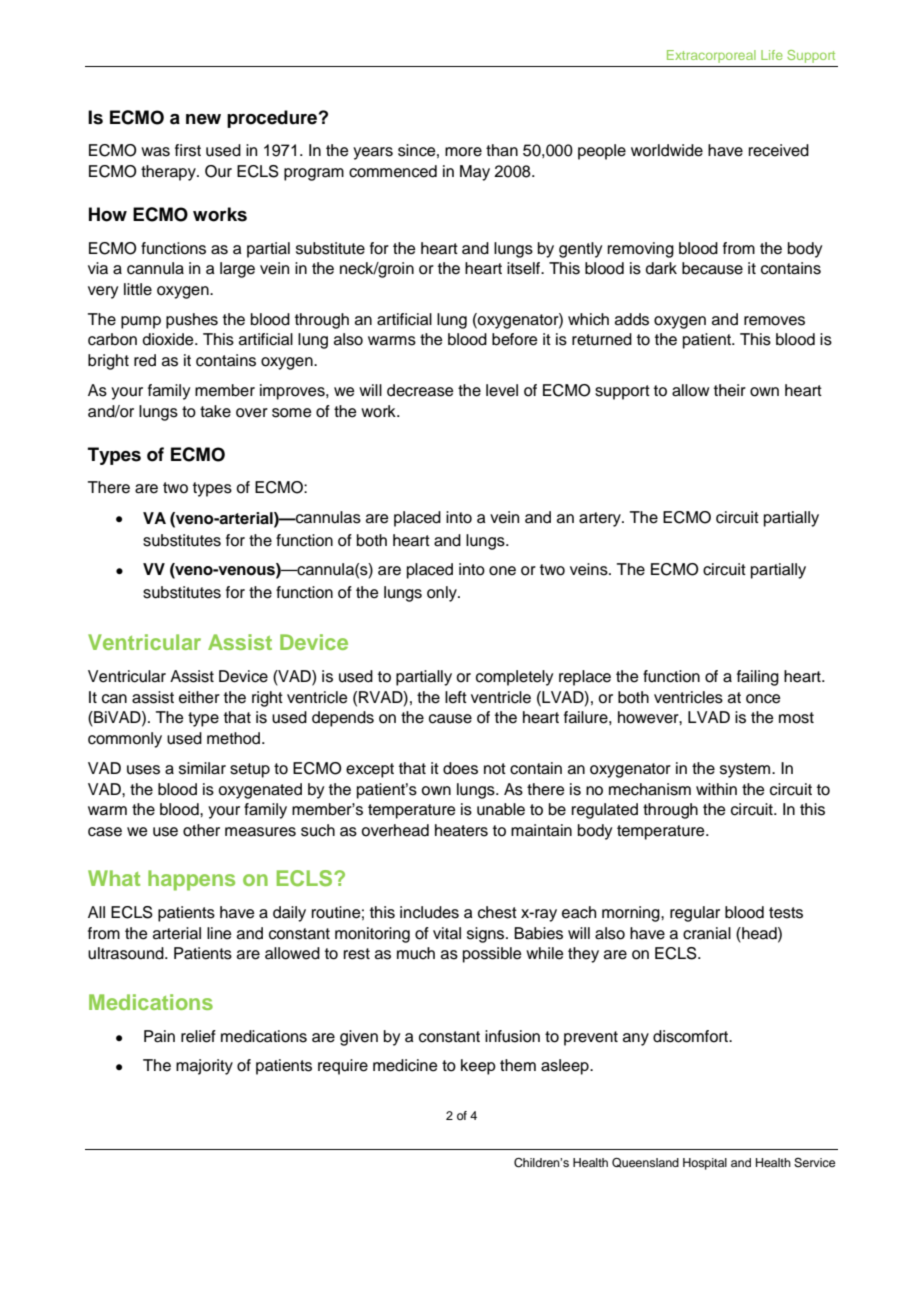  What do you see at coordinates (461, 830) in the screenshot?
I see `heaters` at bounding box center [461, 830].
